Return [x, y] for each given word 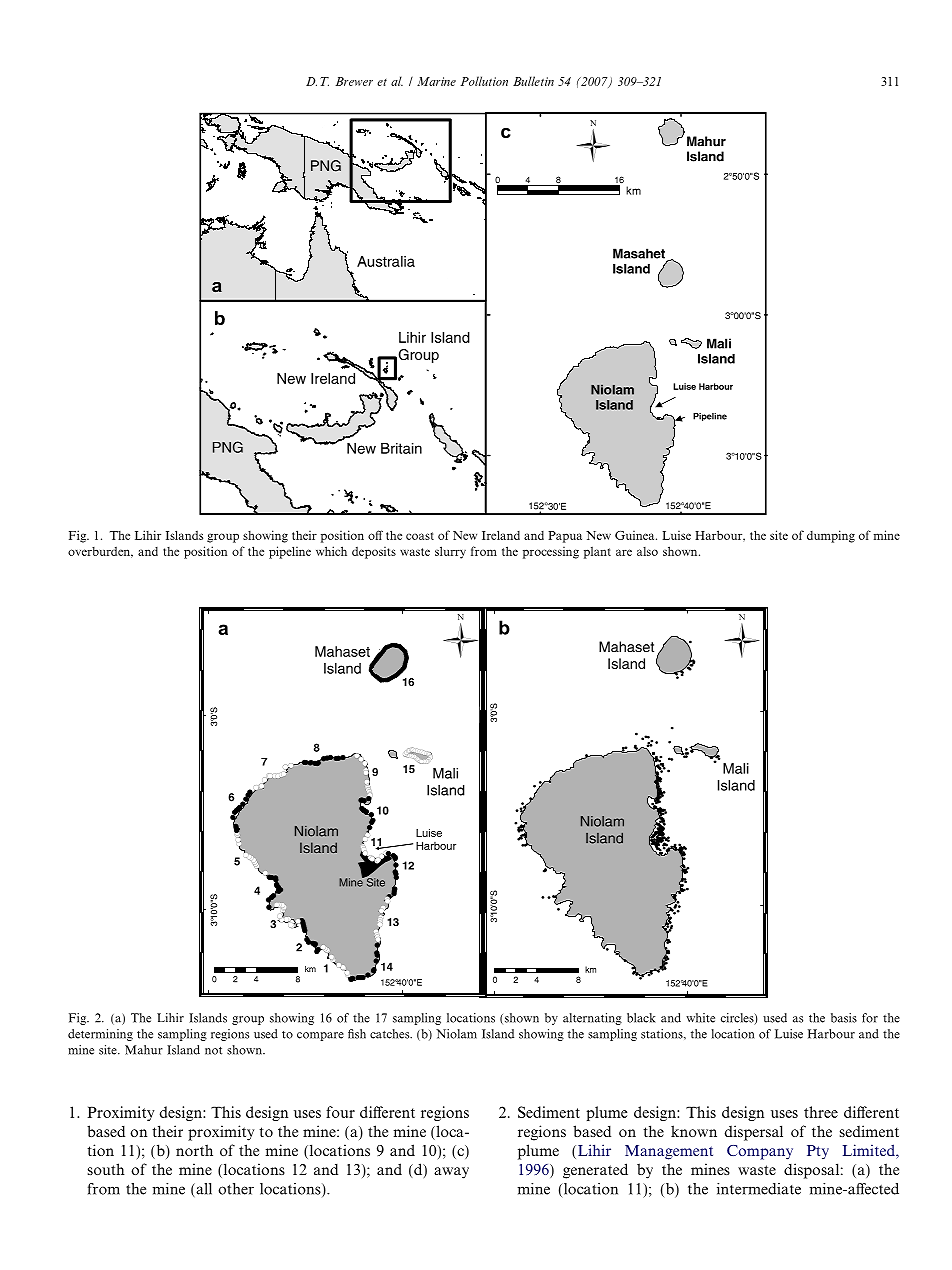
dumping [831, 536]
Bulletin [533, 81]
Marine [436, 81]
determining [100, 1035]
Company [760, 1152]
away [451, 1173]
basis [844, 1018]
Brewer [354, 81]
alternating [592, 1019]
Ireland [501, 535]
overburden [100, 552]
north [194, 1150]
